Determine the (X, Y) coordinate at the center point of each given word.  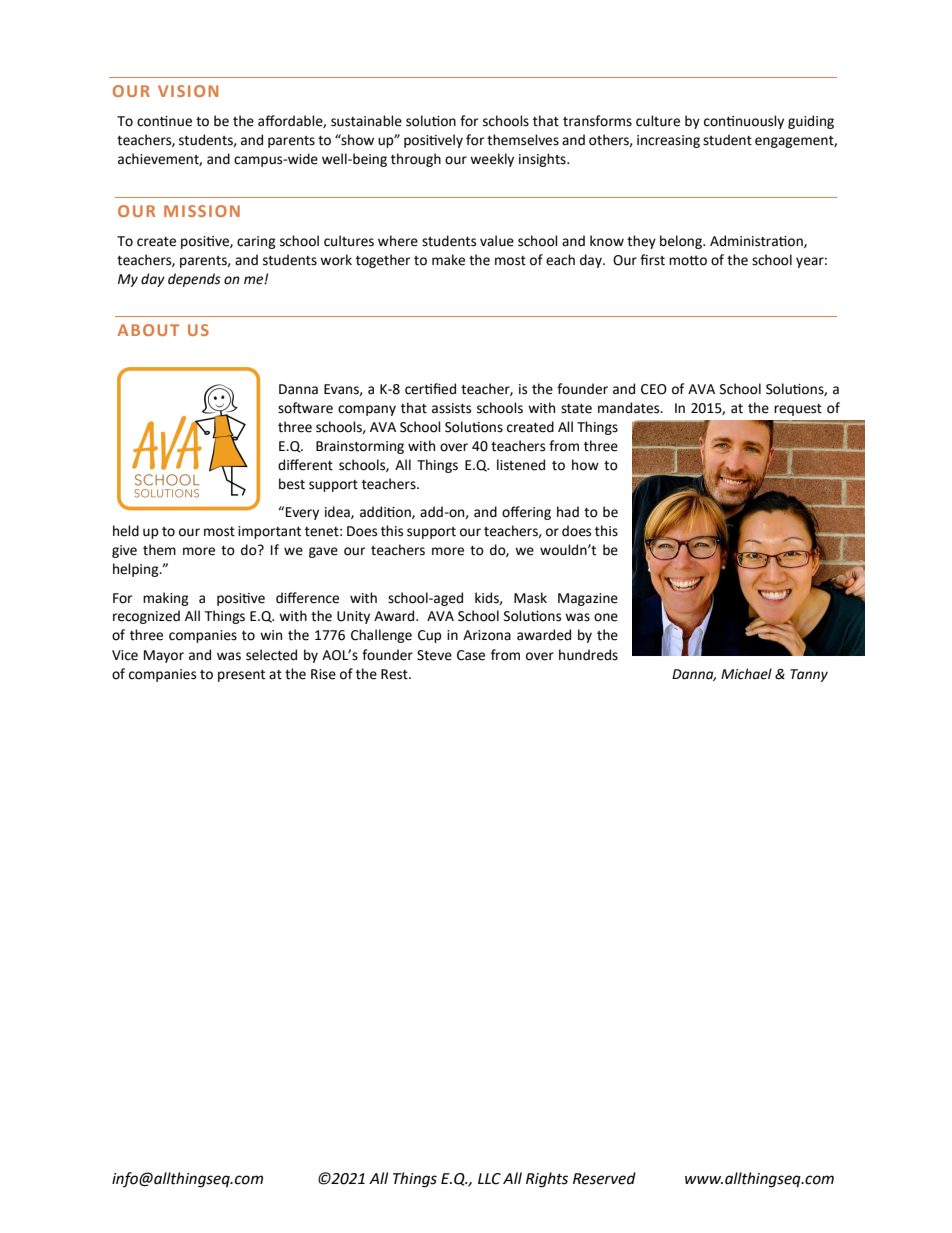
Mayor (164, 656)
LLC (489, 1179)
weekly (492, 160)
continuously (744, 122)
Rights (547, 1180)
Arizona (487, 635)
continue (164, 121)
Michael (746, 674)
